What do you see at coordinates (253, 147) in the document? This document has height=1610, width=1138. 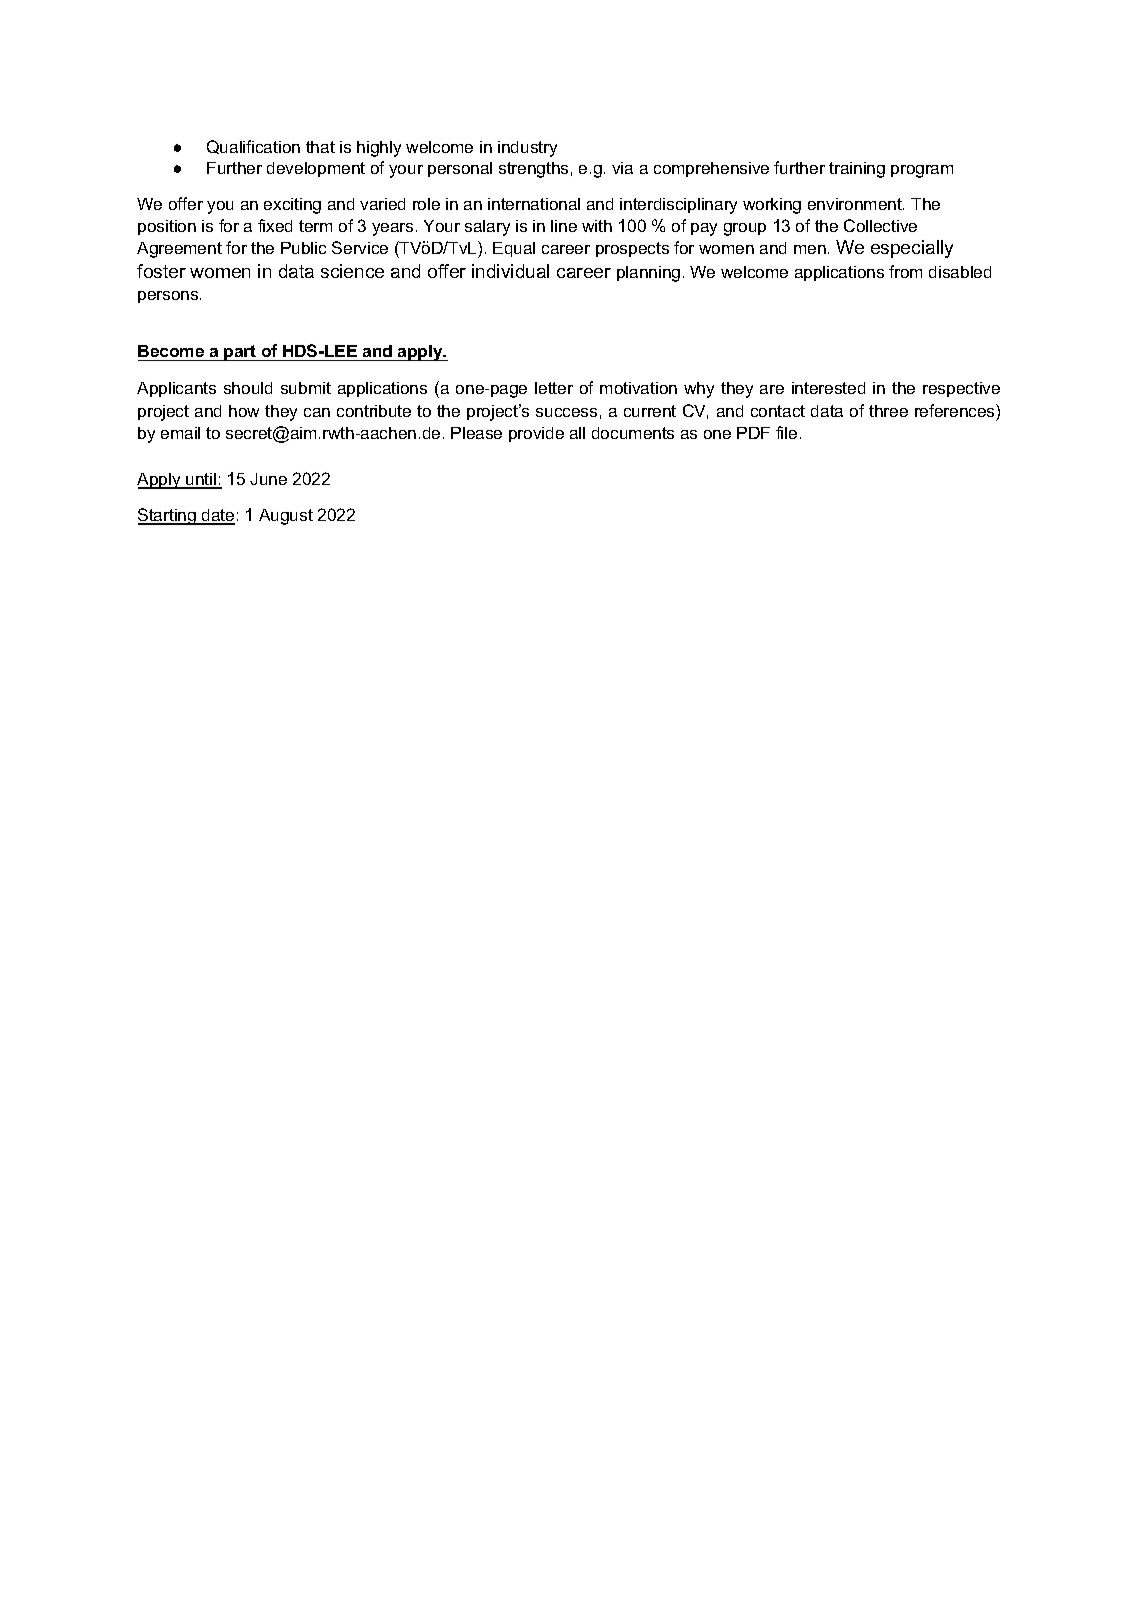 I see `Qualification` at bounding box center [253, 147].
